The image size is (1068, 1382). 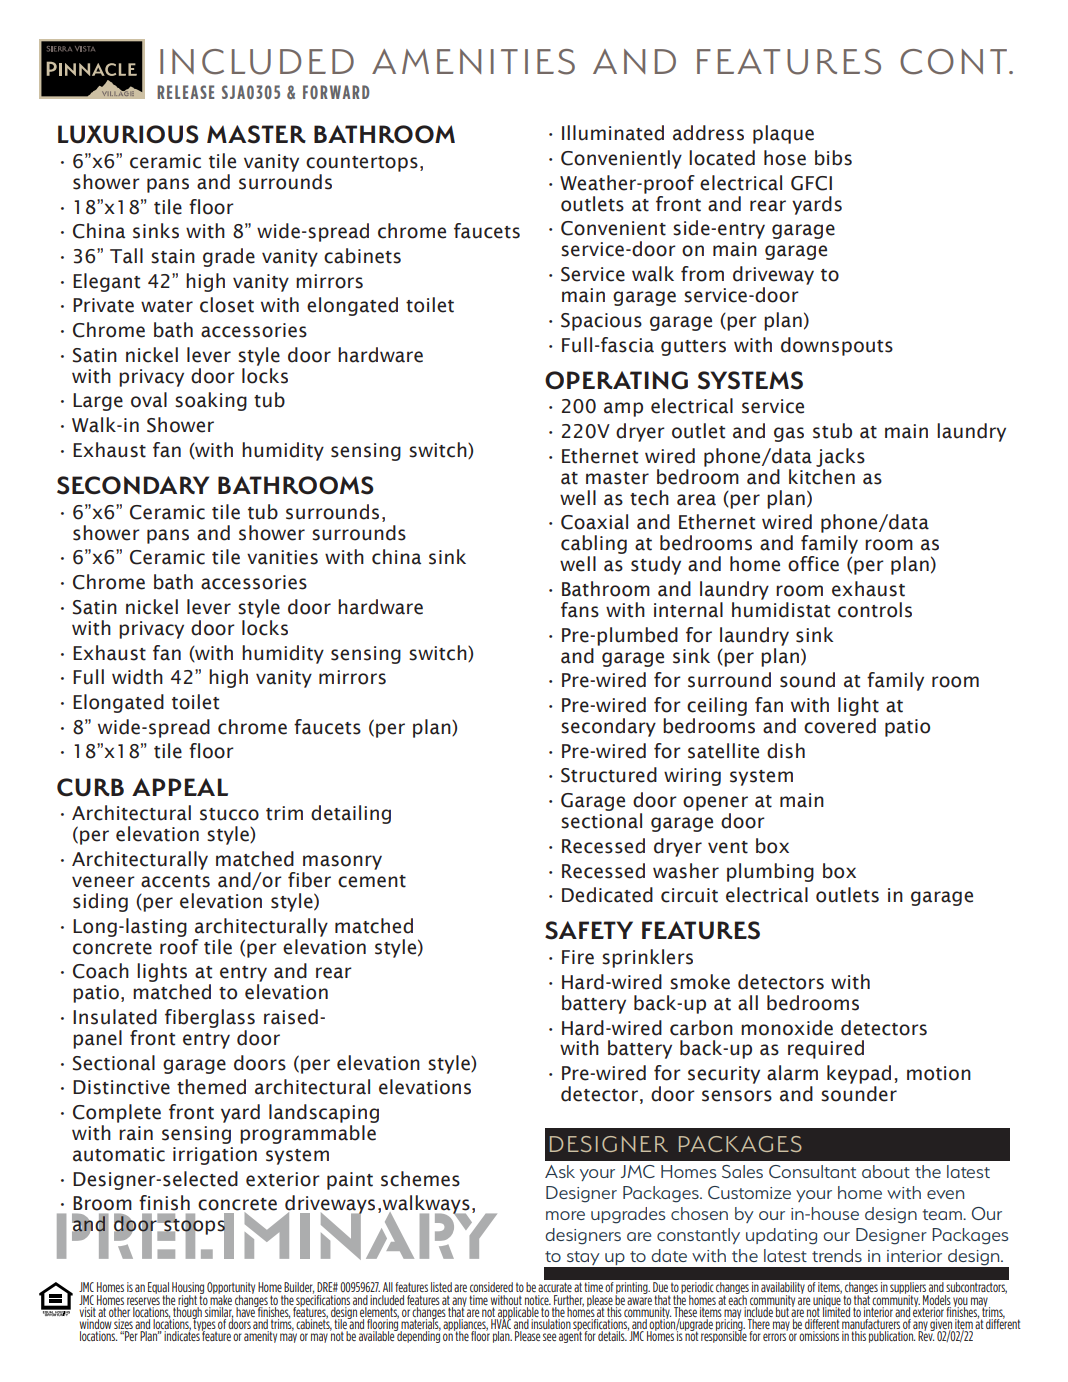 I want to click on office, so click(x=813, y=564).
